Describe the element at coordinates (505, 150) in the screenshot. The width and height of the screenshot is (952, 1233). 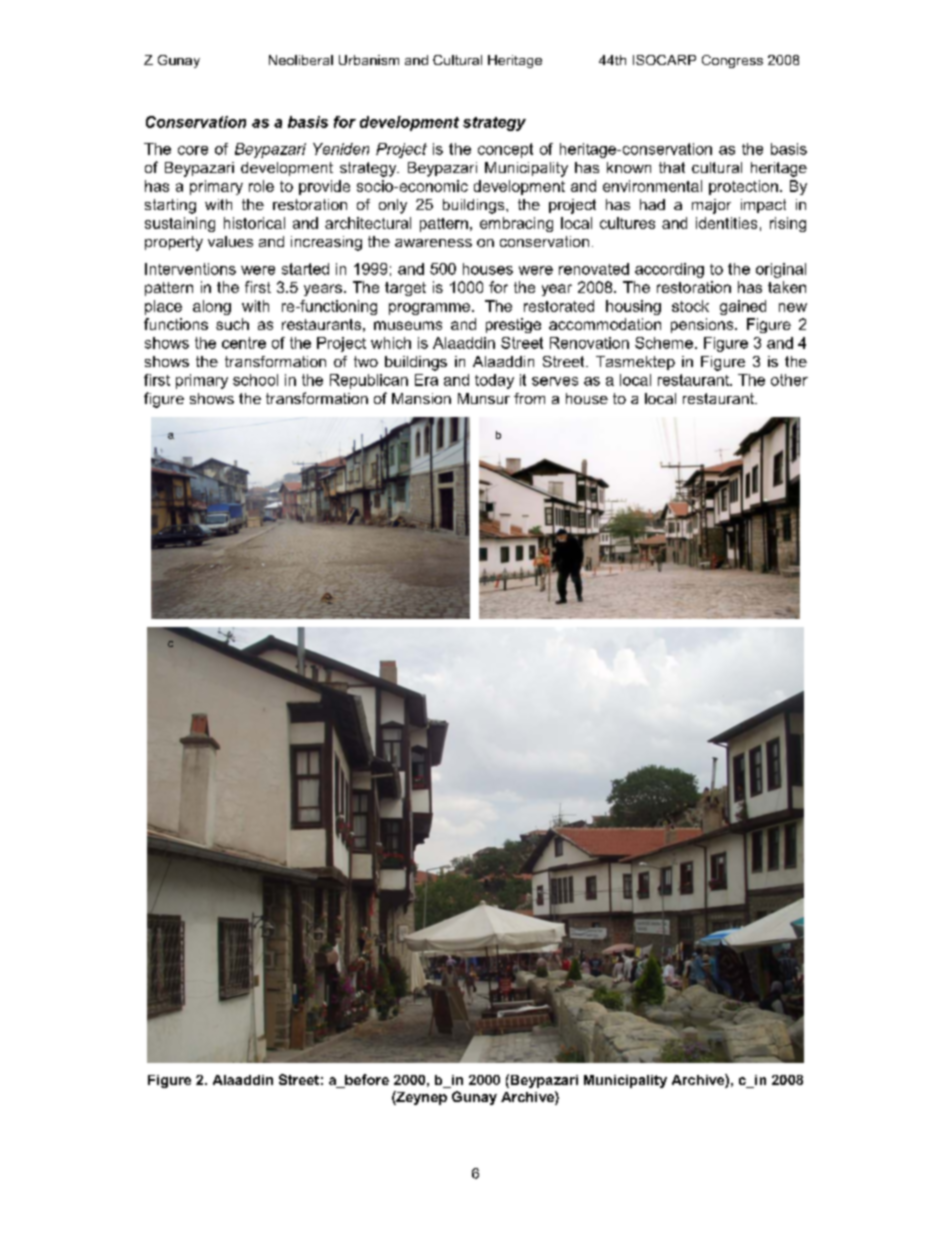
I see `concept` at that location.
